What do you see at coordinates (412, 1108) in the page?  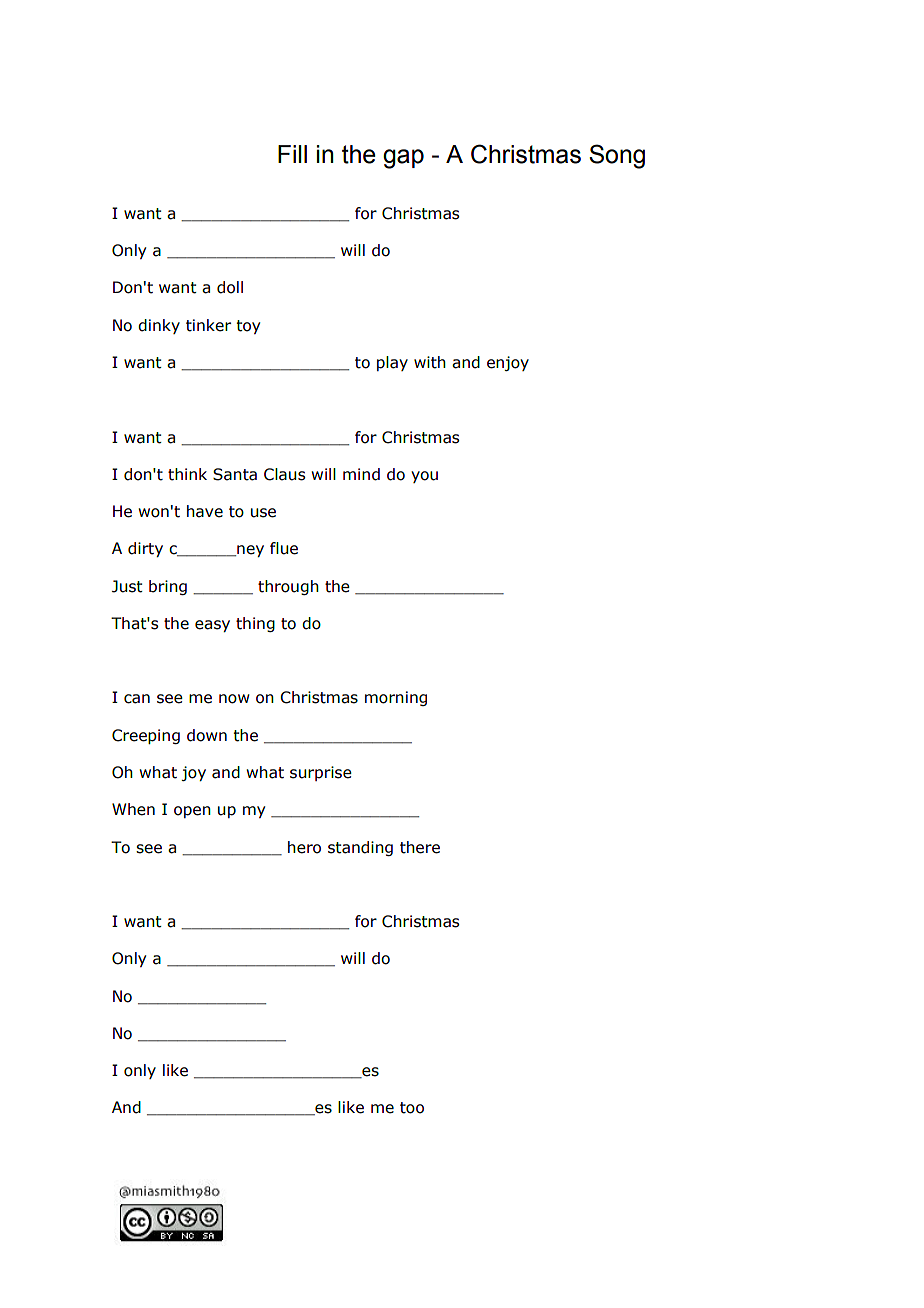 I see `too` at bounding box center [412, 1108].
